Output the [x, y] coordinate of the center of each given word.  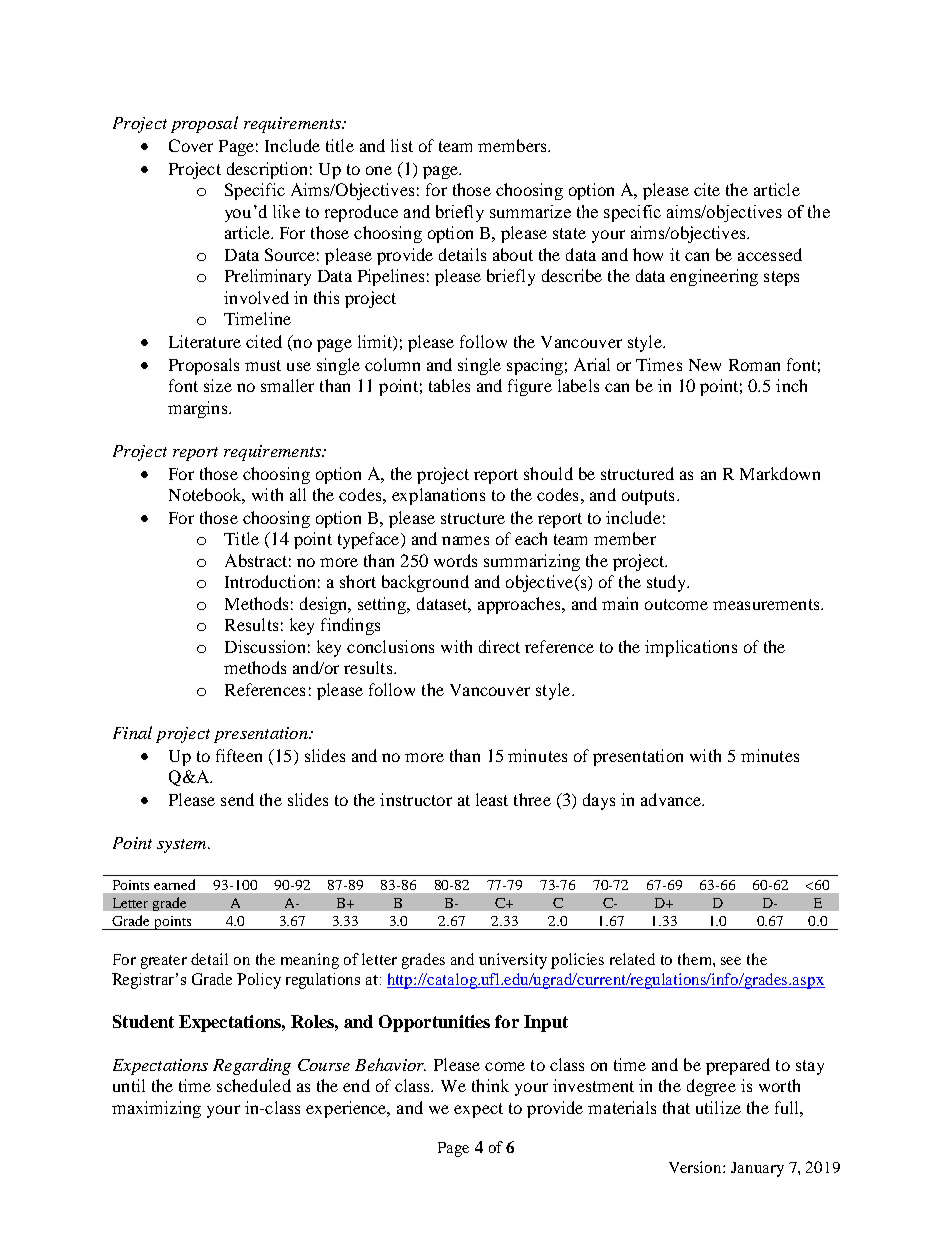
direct [499, 646]
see [731, 961]
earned [174, 884]
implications [691, 648]
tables [449, 385]
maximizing [156, 1109]
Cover [191, 145]
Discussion [265, 646]
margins [199, 409]
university [513, 961]
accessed [770, 254]
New [705, 365]
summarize [530, 211]
